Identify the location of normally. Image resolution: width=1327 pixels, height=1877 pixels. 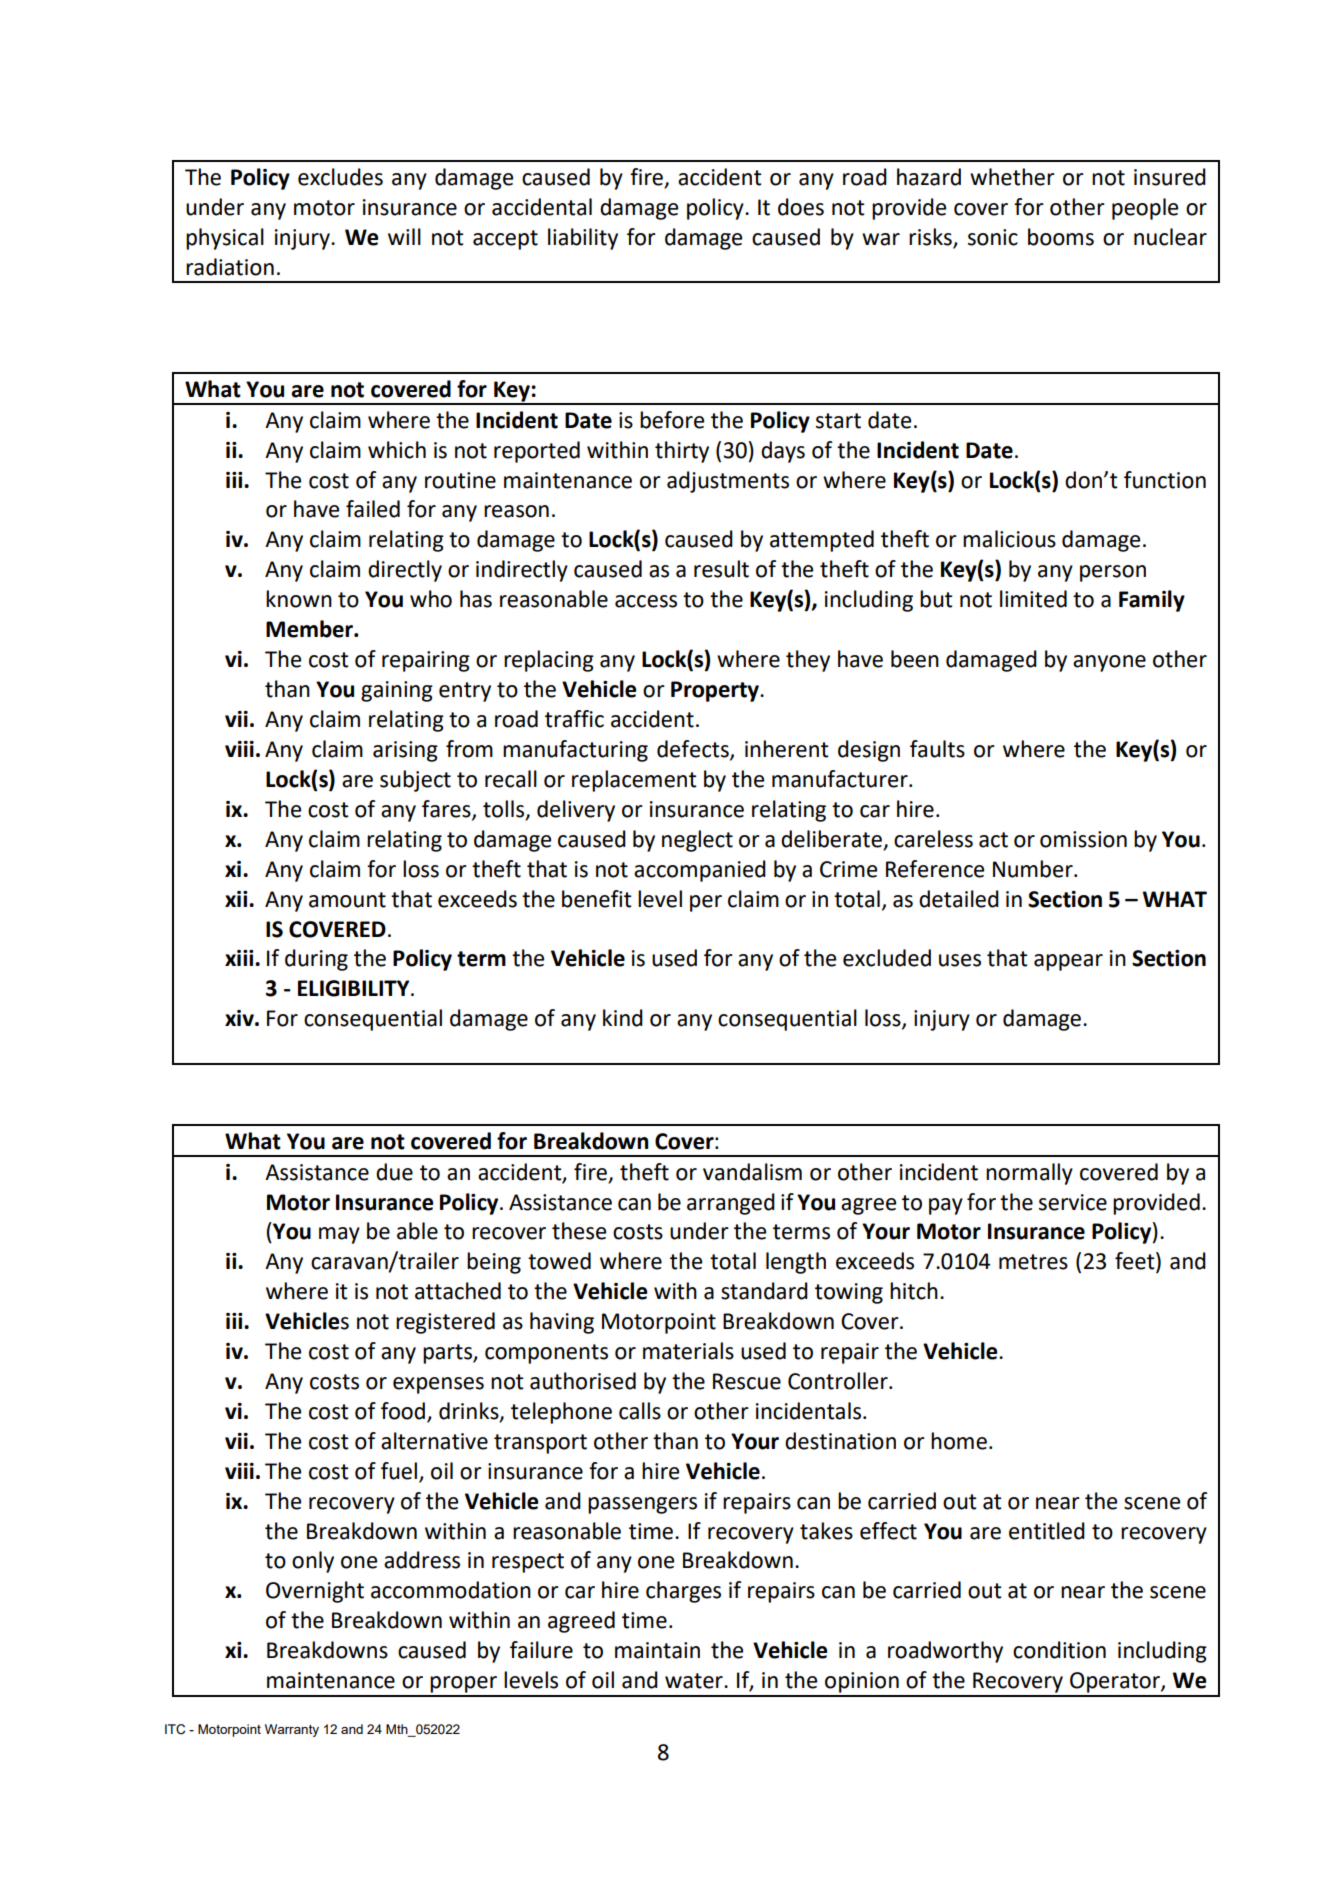
(1029, 1174).
